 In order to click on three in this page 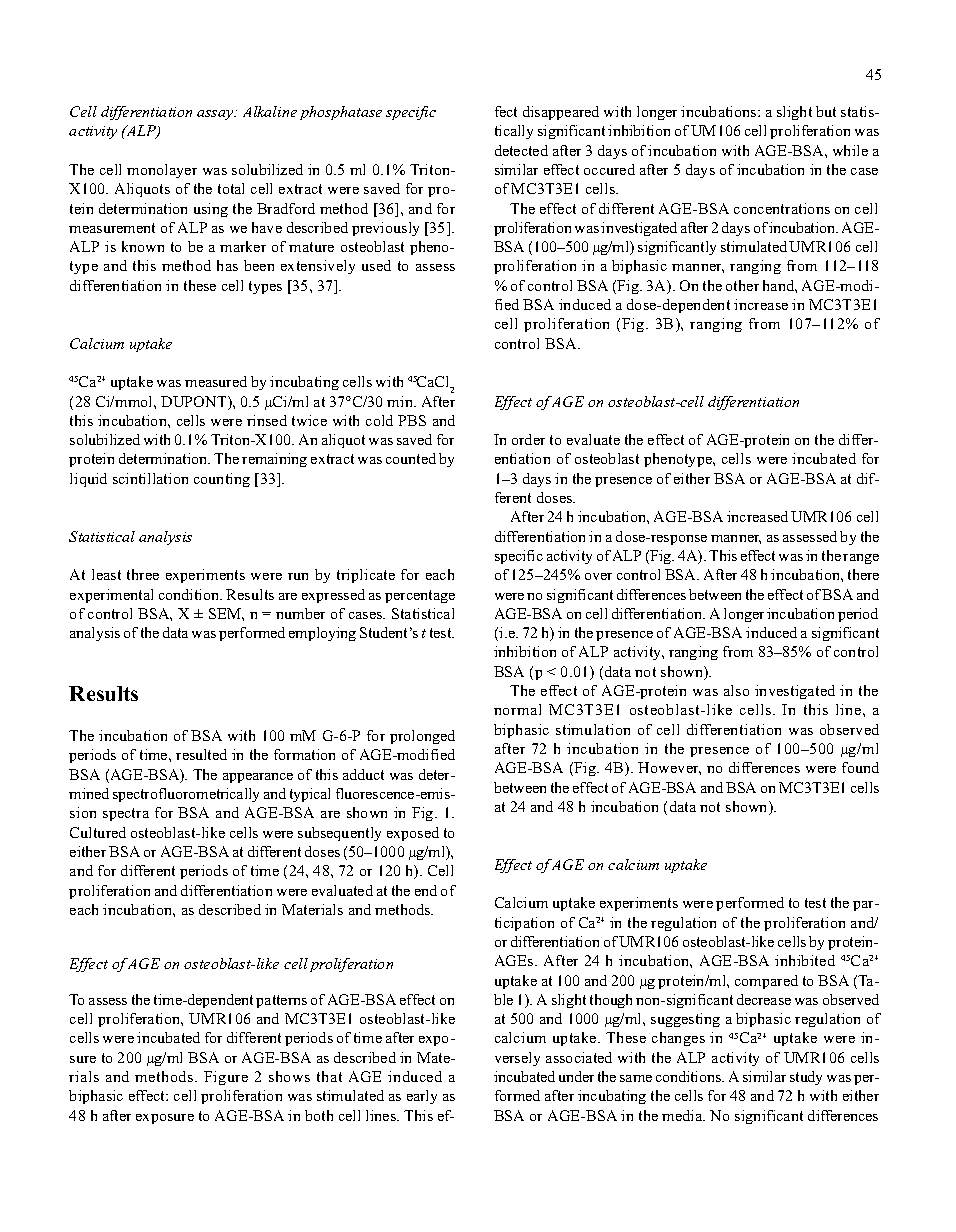, I will do `click(143, 574)`.
